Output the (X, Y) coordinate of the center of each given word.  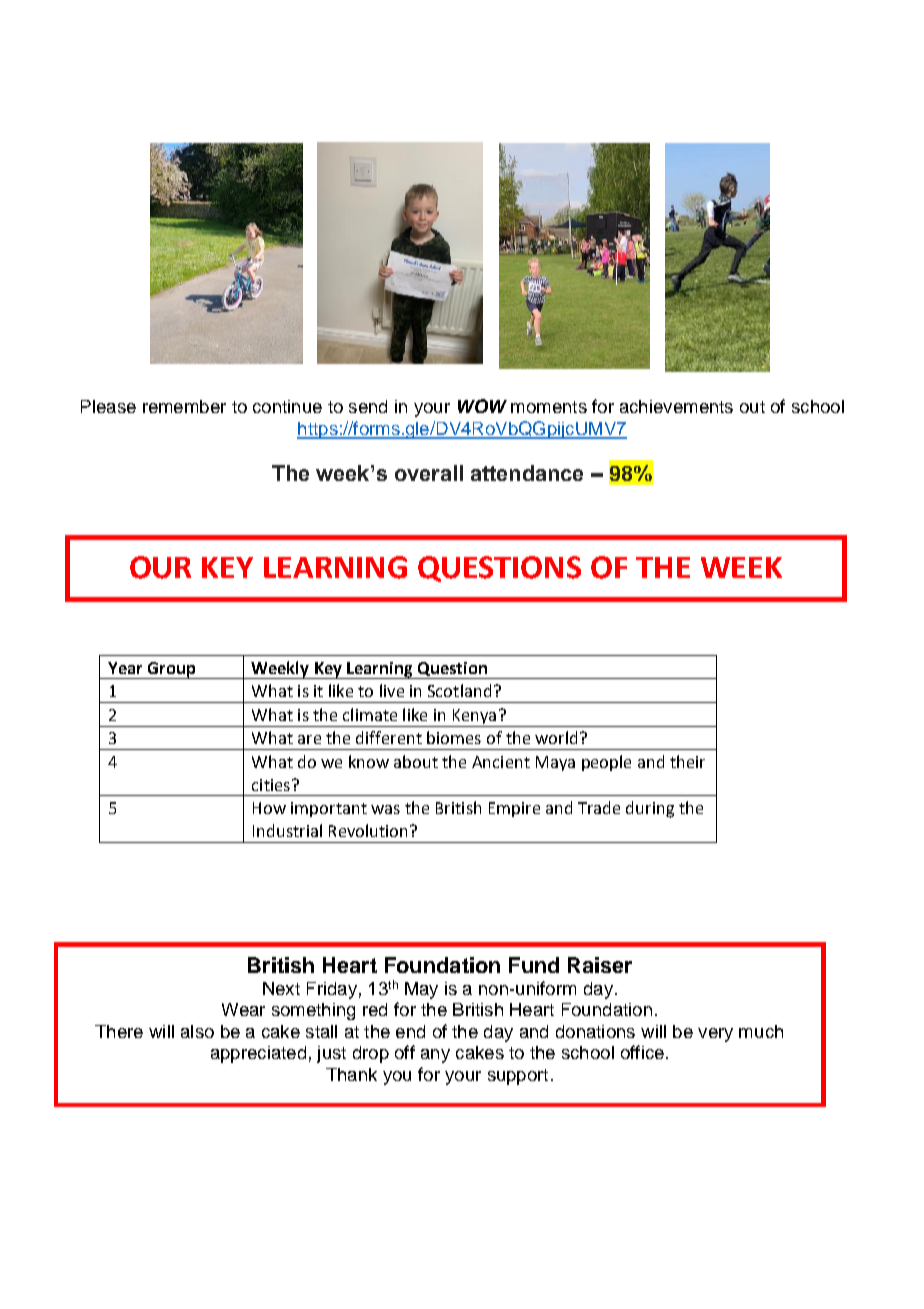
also (197, 1031)
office (642, 1052)
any (435, 1056)
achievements (676, 406)
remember (184, 406)
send (368, 406)
